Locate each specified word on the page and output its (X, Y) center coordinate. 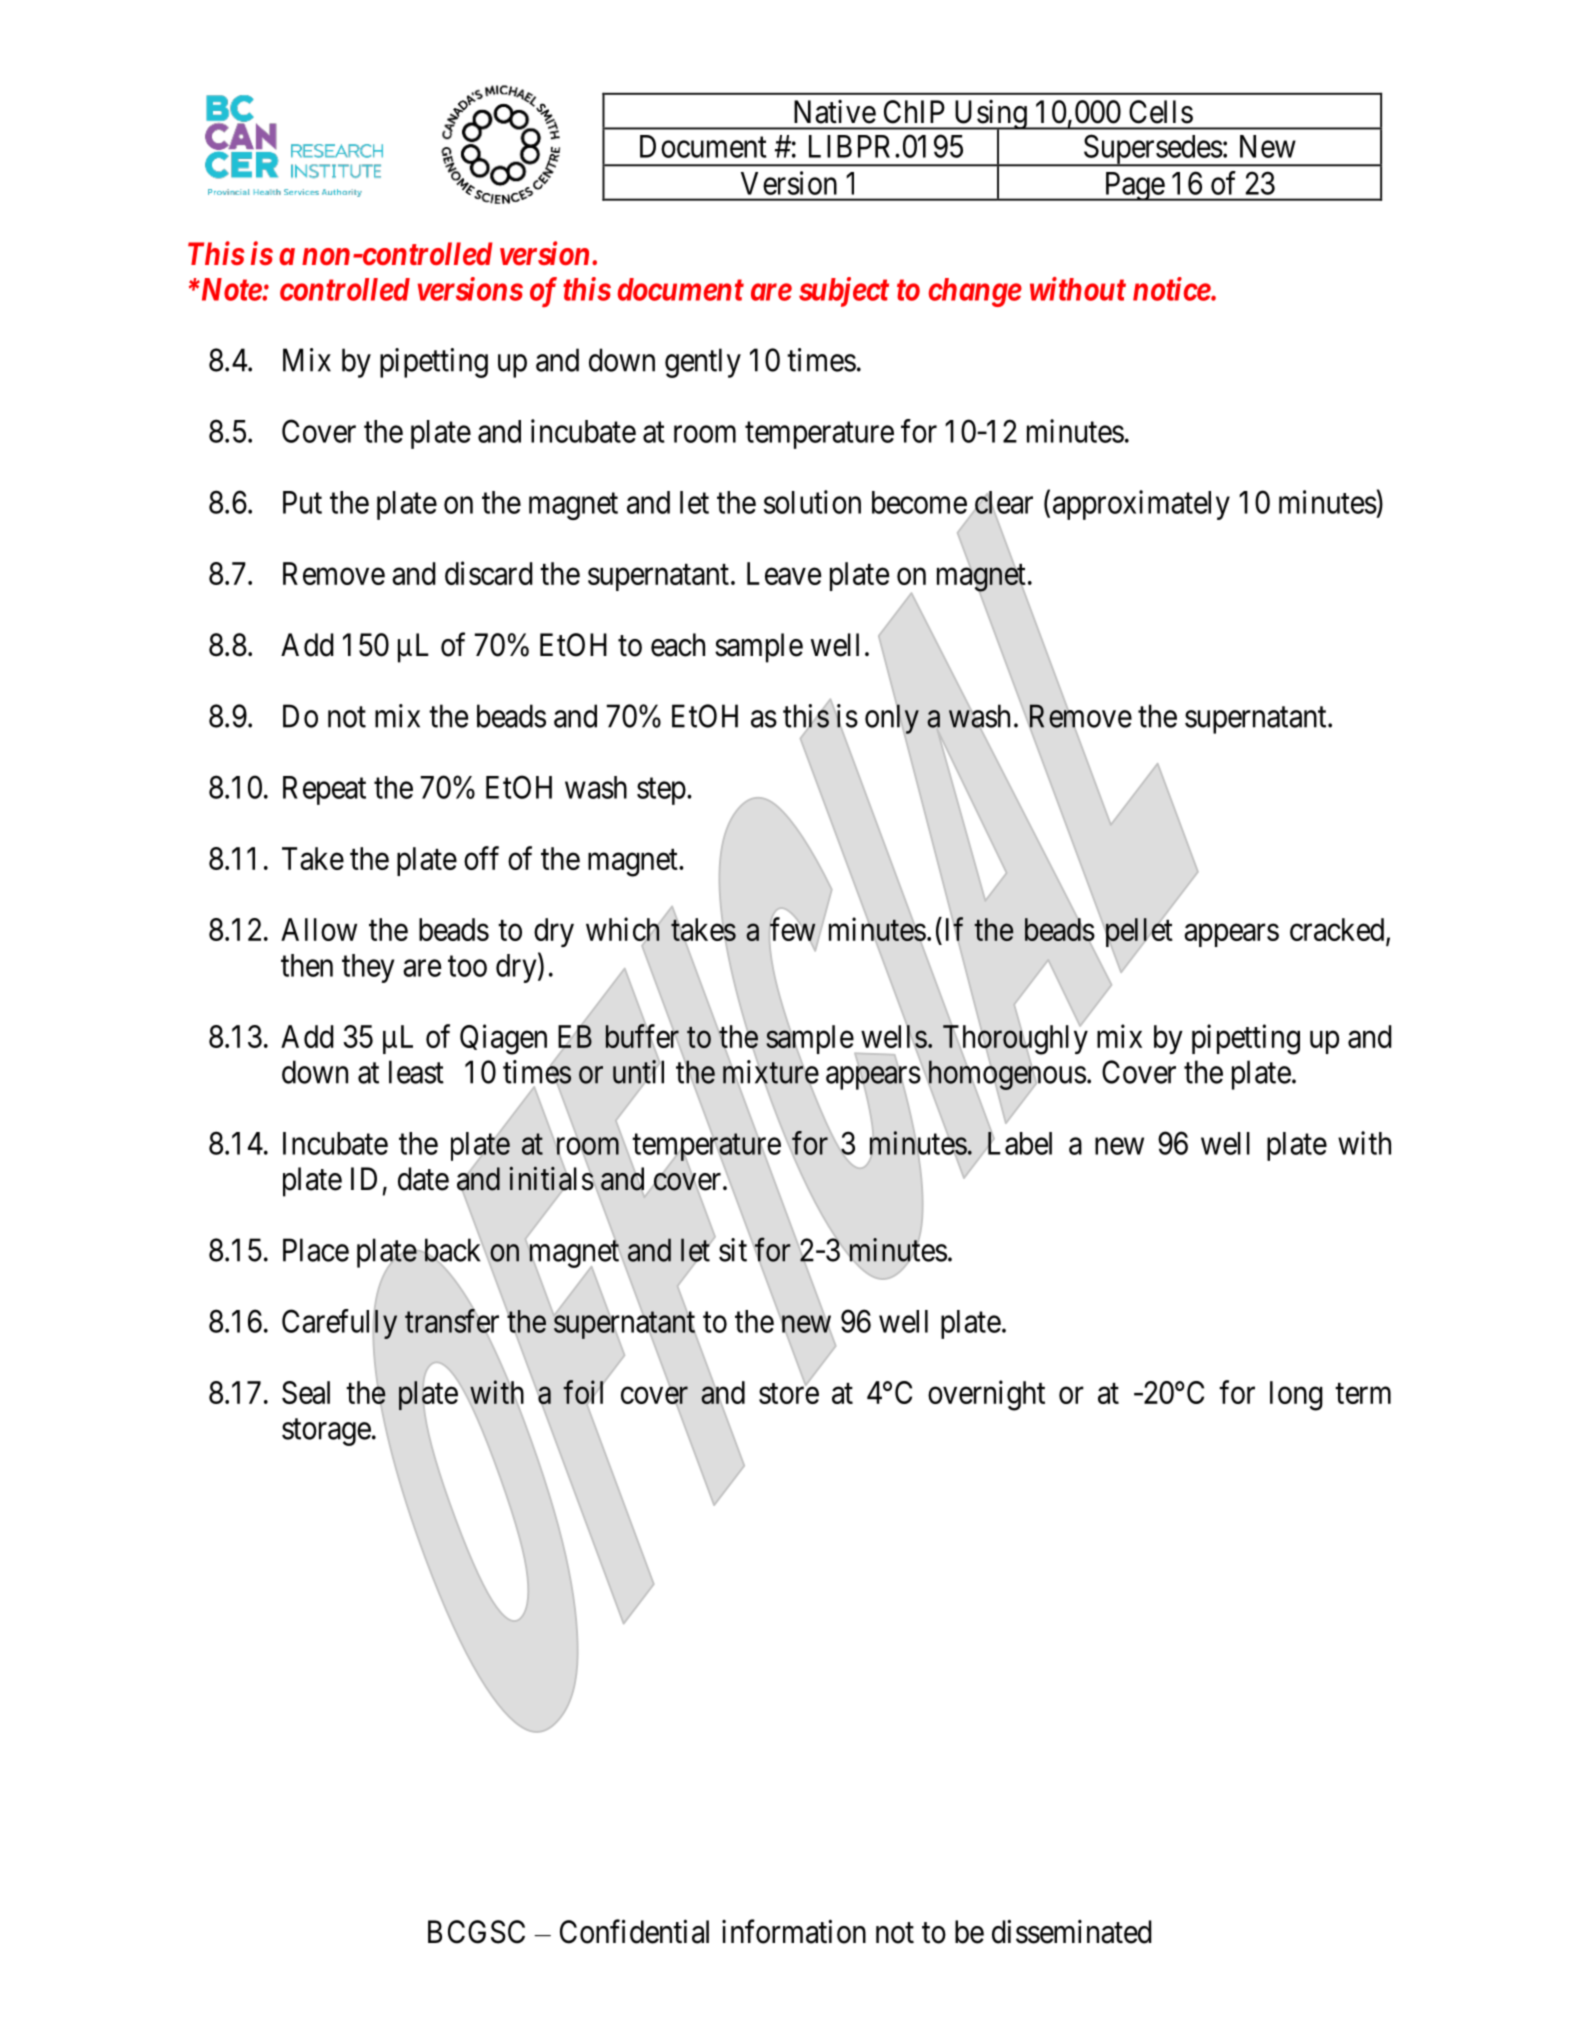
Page (1134, 186)
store (789, 1393)
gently (703, 363)
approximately (1141, 505)
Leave (784, 573)
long (1296, 1396)
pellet (1139, 932)
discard (489, 573)
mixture (771, 1072)
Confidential (634, 1931)
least (416, 1072)
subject (844, 292)
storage (326, 1432)
